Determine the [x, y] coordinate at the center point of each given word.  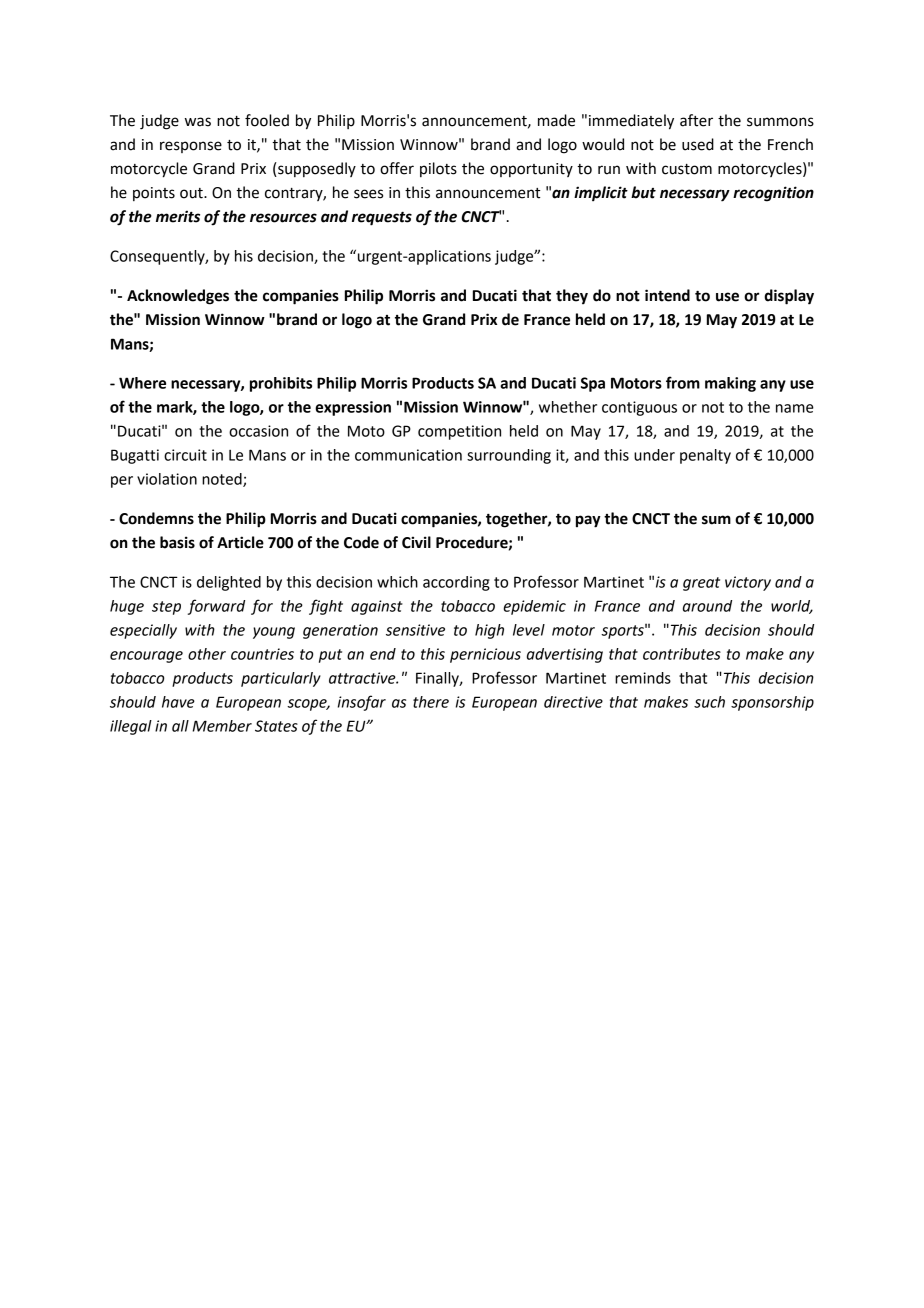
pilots [438, 169]
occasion [258, 431]
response [191, 147]
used [698, 144]
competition [459, 432]
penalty [705, 456]
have [178, 702]
